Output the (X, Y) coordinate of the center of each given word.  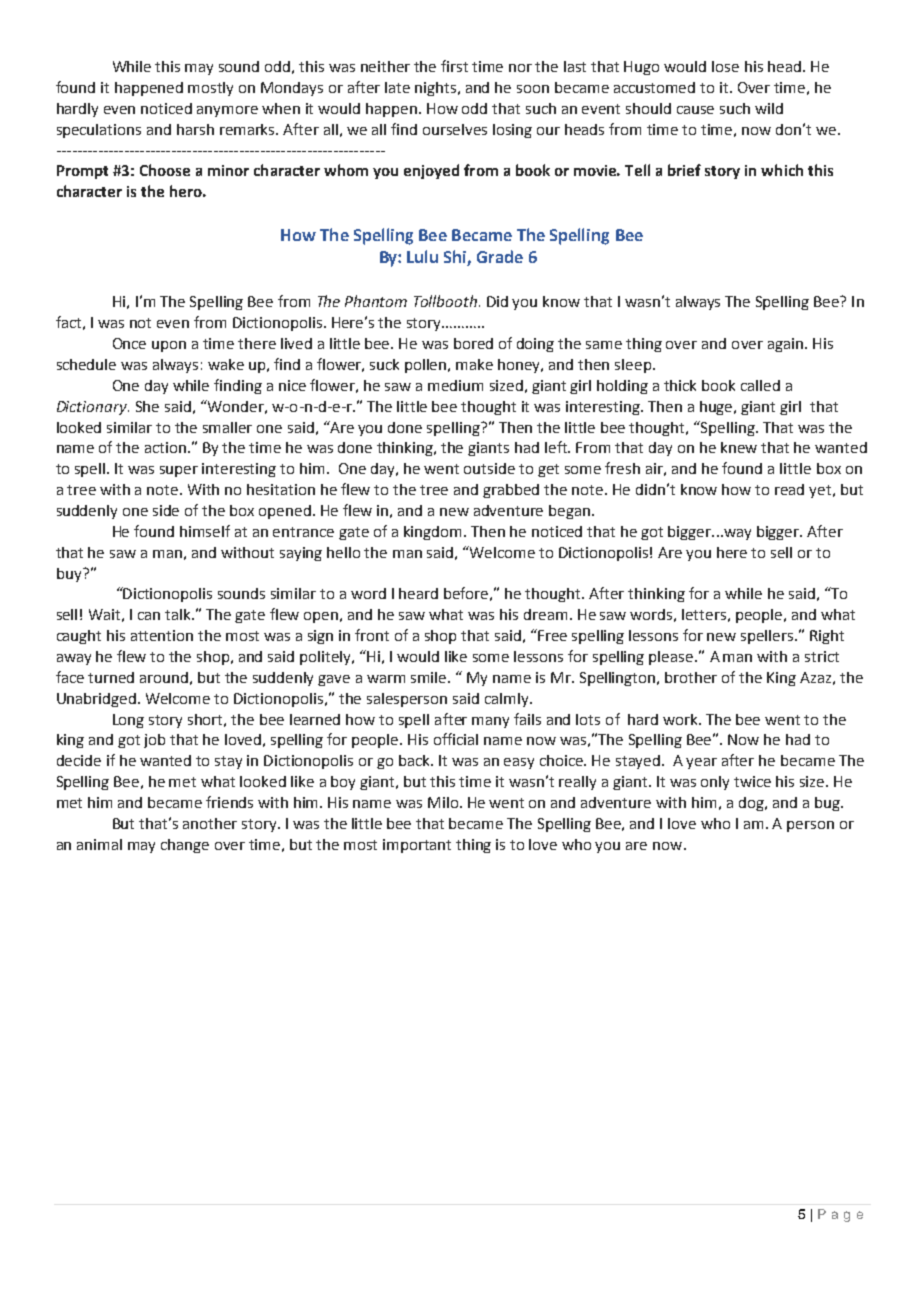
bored (473, 343)
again (787, 345)
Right (827, 637)
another (210, 823)
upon (169, 346)
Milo (444, 802)
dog (752, 804)
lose (725, 66)
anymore (227, 111)
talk (179, 614)
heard (418, 593)
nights (437, 89)
